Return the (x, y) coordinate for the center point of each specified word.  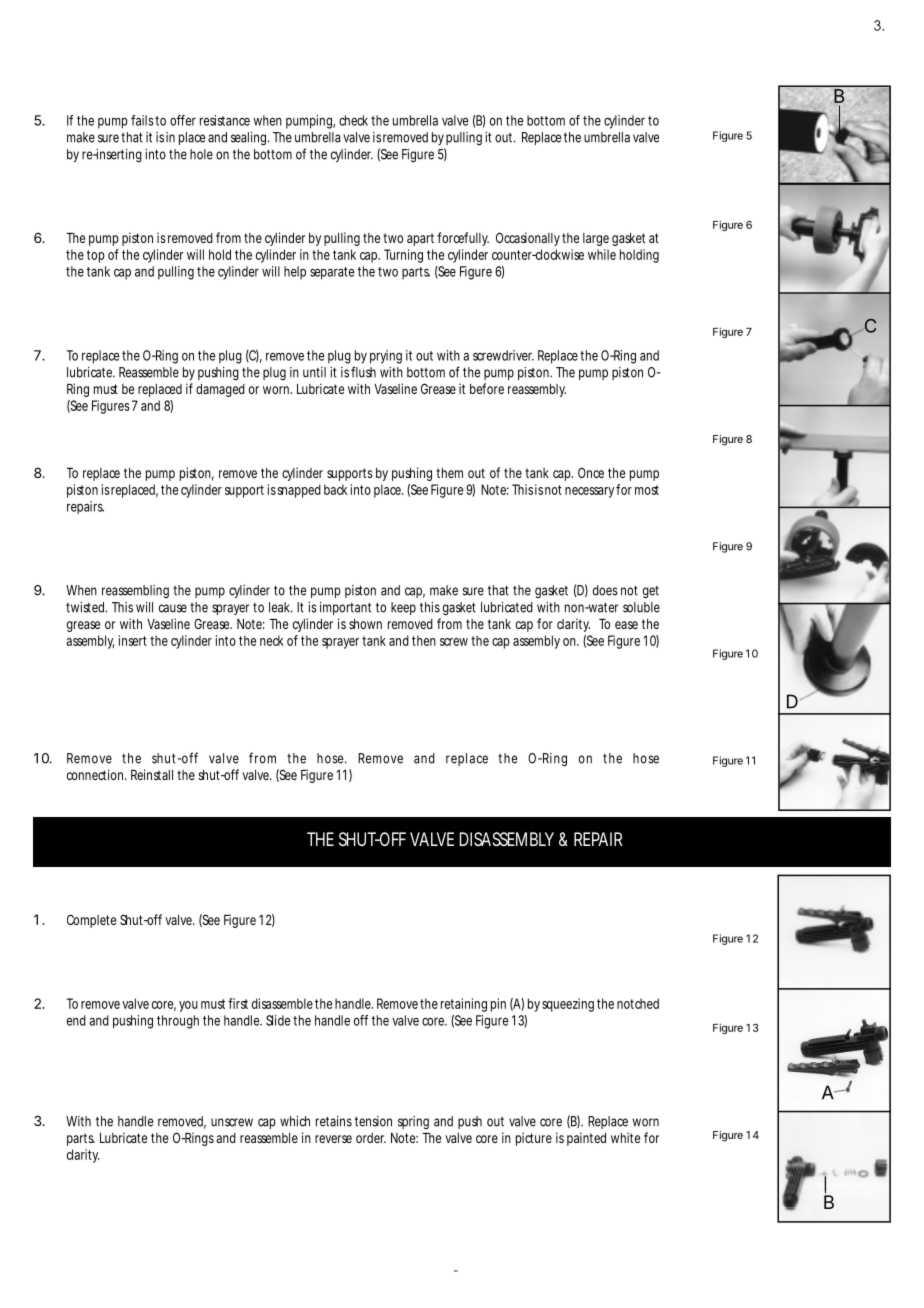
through (178, 1022)
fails (142, 120)
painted (586, 1139)
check (353, 120)
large (596, 239)
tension (373, 1121)
